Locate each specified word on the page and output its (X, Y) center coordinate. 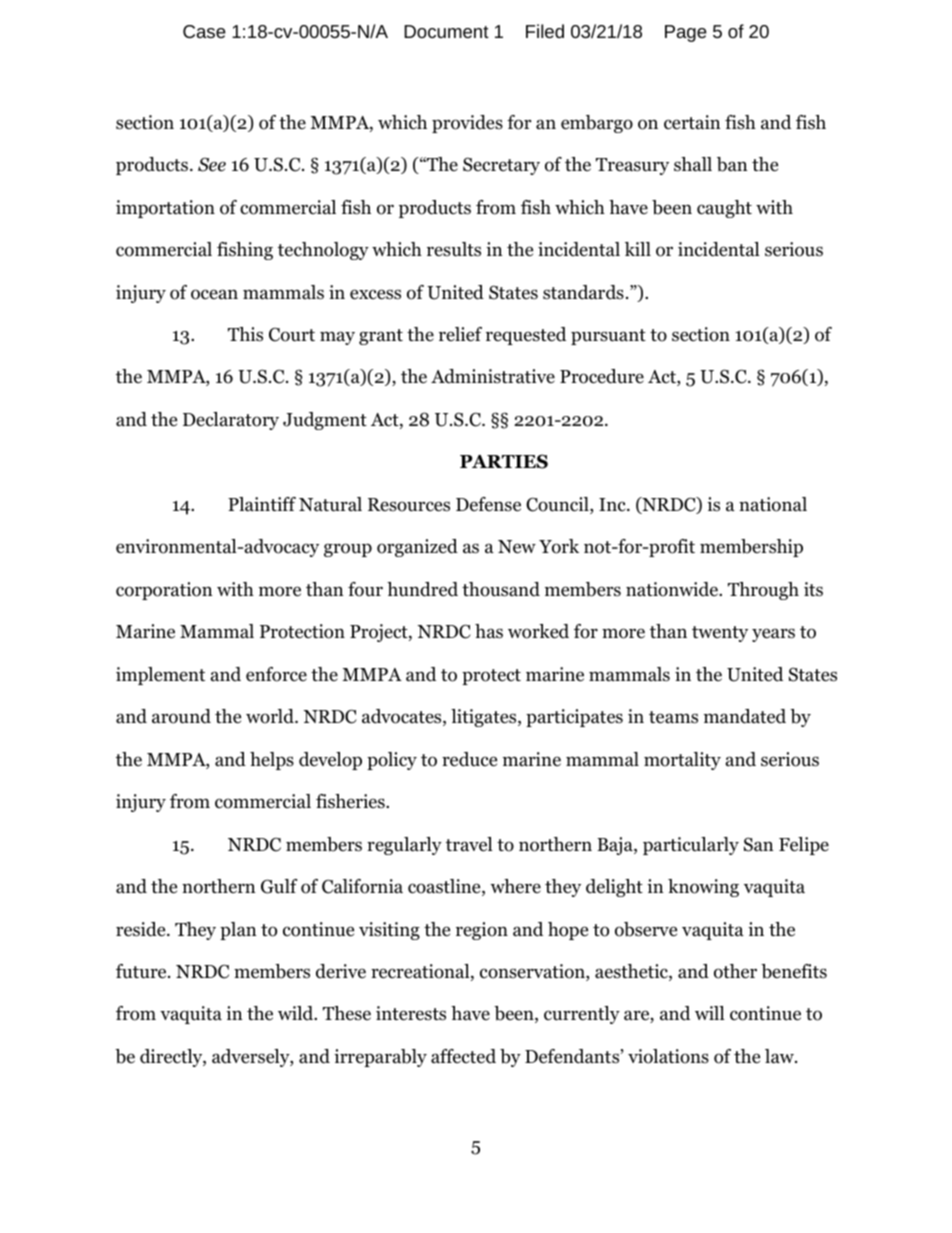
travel (469, 844)
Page (686, 33)
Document (446, 31)
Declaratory (231, 421)
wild (297, 1013)
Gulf (279, 886)
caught (724, 209)
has (489, 631)
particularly (691, 846)
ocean (214, 294)
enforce (276, 674)
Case (204, 31)
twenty (720, 634)
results (454, 249)
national (773, 504)
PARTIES (504, 461)
